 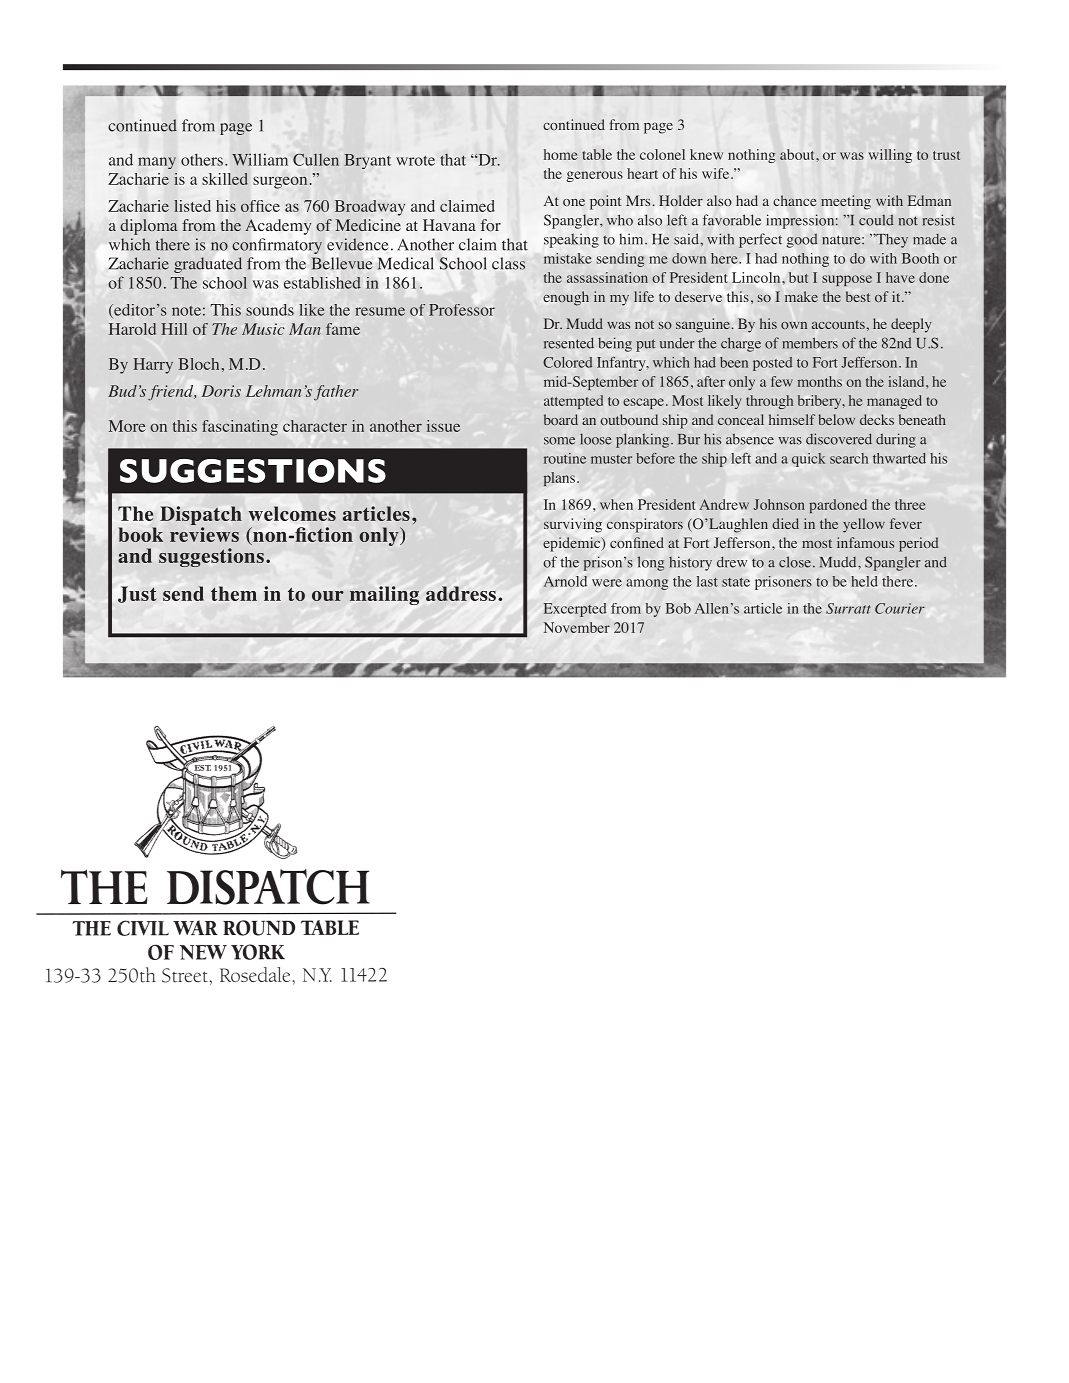 What do you see at coordinates (820, 381) in the document?
I see `months` at bounding box center [820, 381].
